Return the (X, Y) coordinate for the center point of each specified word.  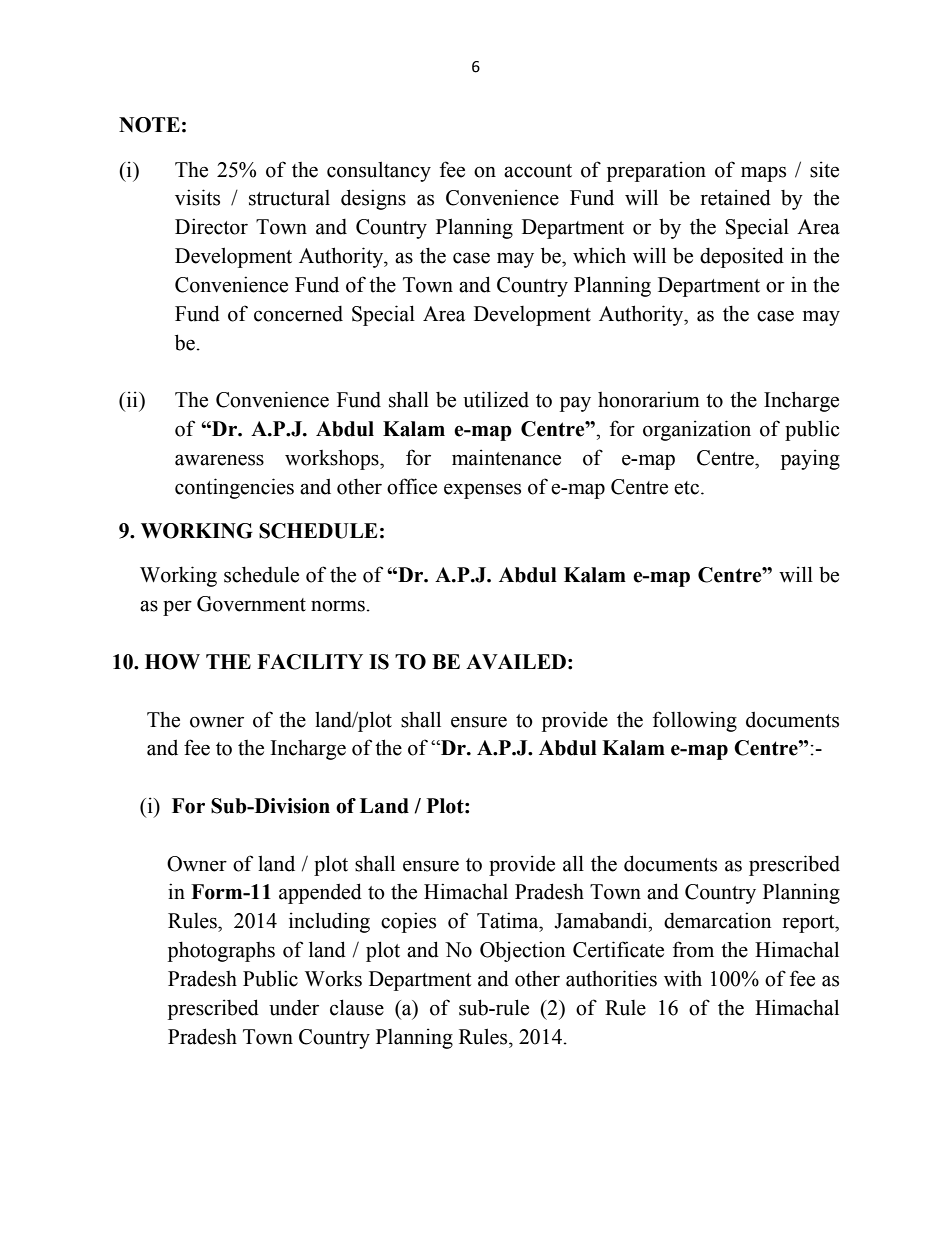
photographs (221, 951)
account (538, 171)
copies (408, 922)
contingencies (234, 488)
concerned (298, 314)
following (695, 721)
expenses (482, 491)
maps (763, 174)
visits (197, 197)
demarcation (717, 920)
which (599, 255)
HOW (172, 662)
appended (320, 893)
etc (686, 488)
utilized (496, 399)
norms (338, 606)
